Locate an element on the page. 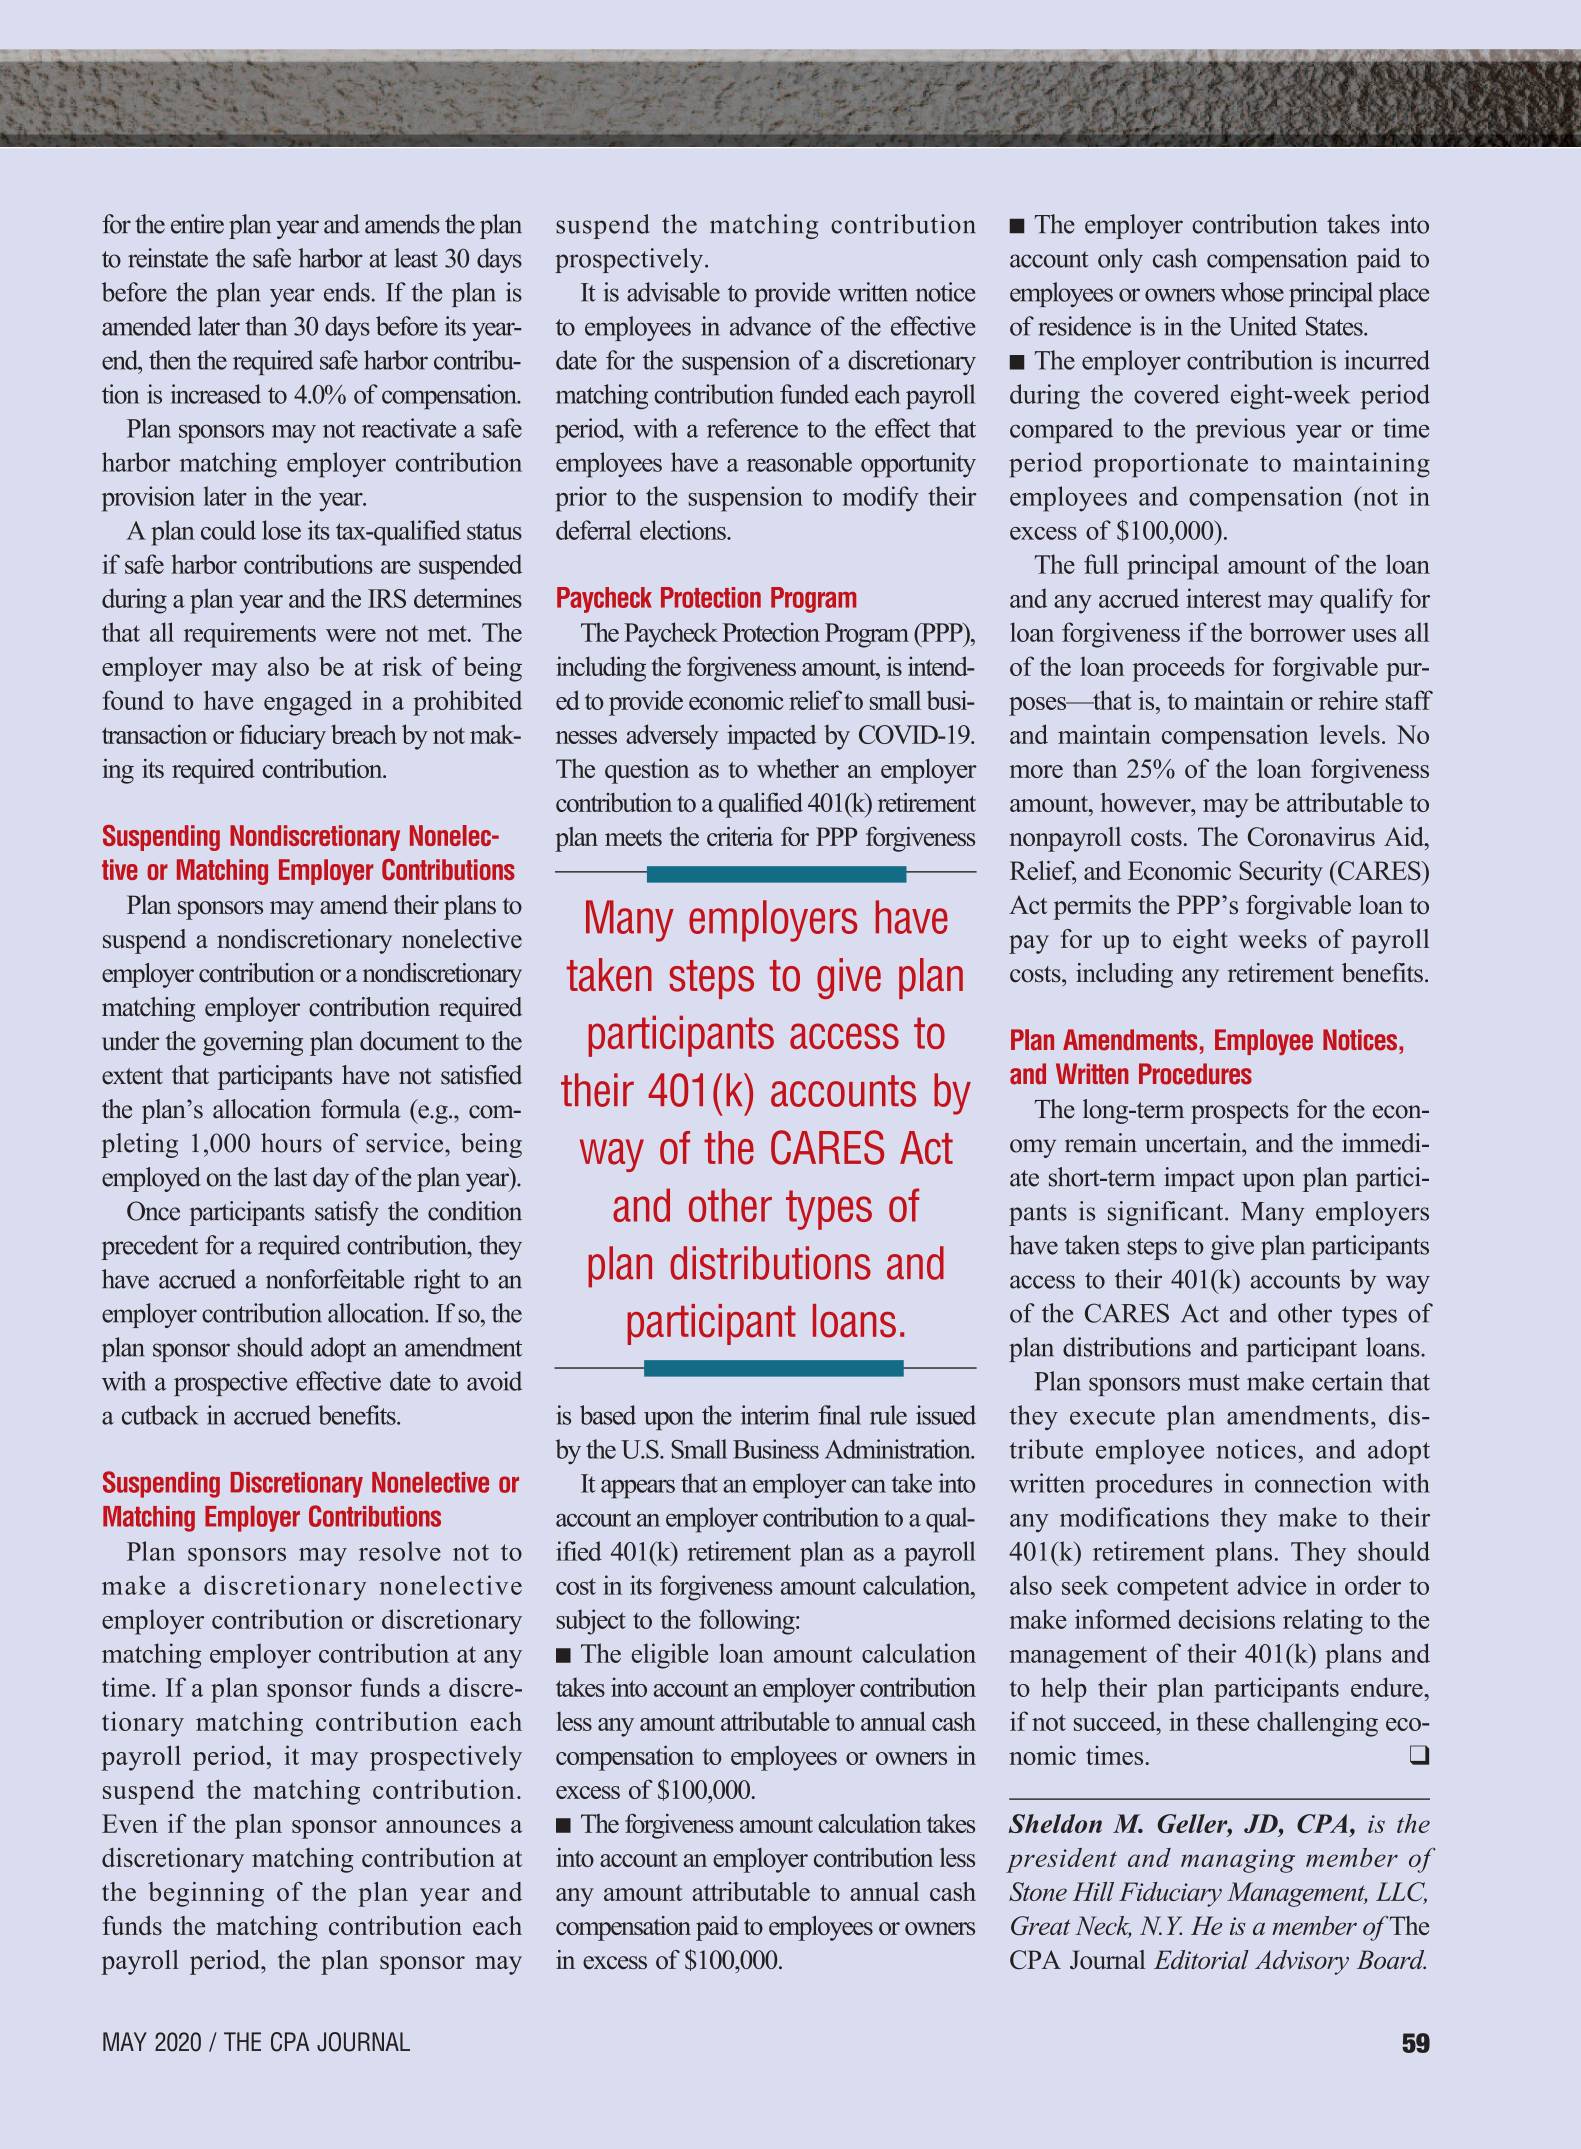 The image size is (1581, 2149). proceeds is located at coordinates (1178, 669).
